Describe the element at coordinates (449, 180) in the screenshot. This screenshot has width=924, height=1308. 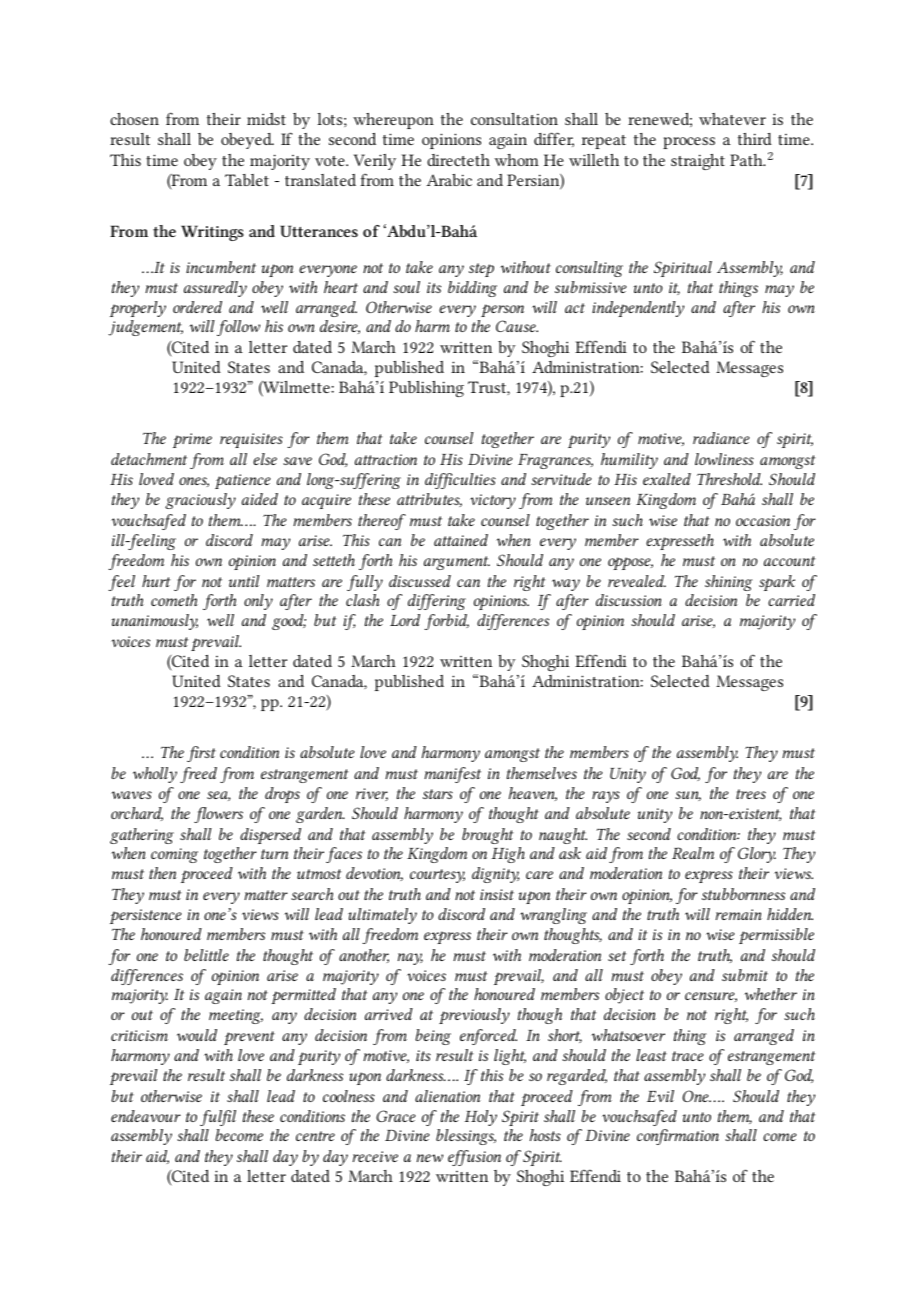
I see `Arabic` at that location.
